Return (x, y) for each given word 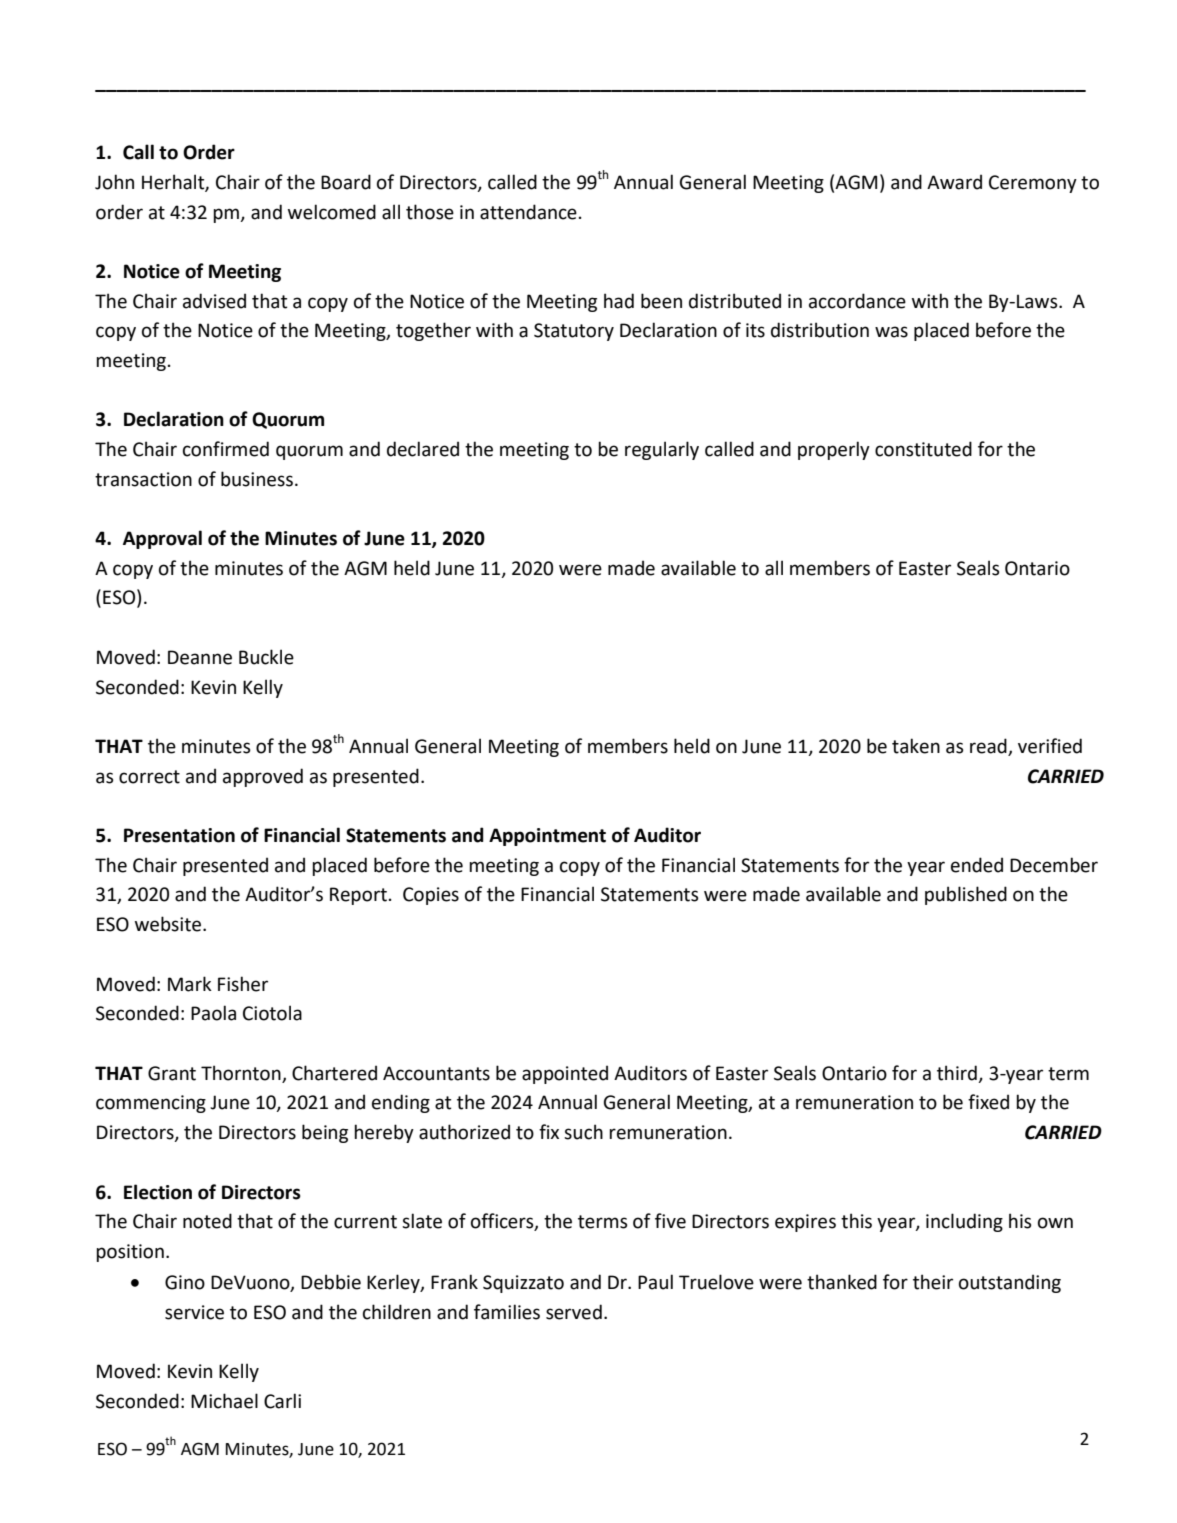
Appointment (547, 837)
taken (916, 746)
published (966, 895)
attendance (528, 212)
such (583, 1132)
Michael (224, 1401)
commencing (151, 1104)
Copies (431, 896)
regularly (662, 450)
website (169, 924)
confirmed (226, 449)
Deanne (200, 657)
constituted (923, 449)
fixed (988, 1102)
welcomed (332, 212)
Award (954, 182)
